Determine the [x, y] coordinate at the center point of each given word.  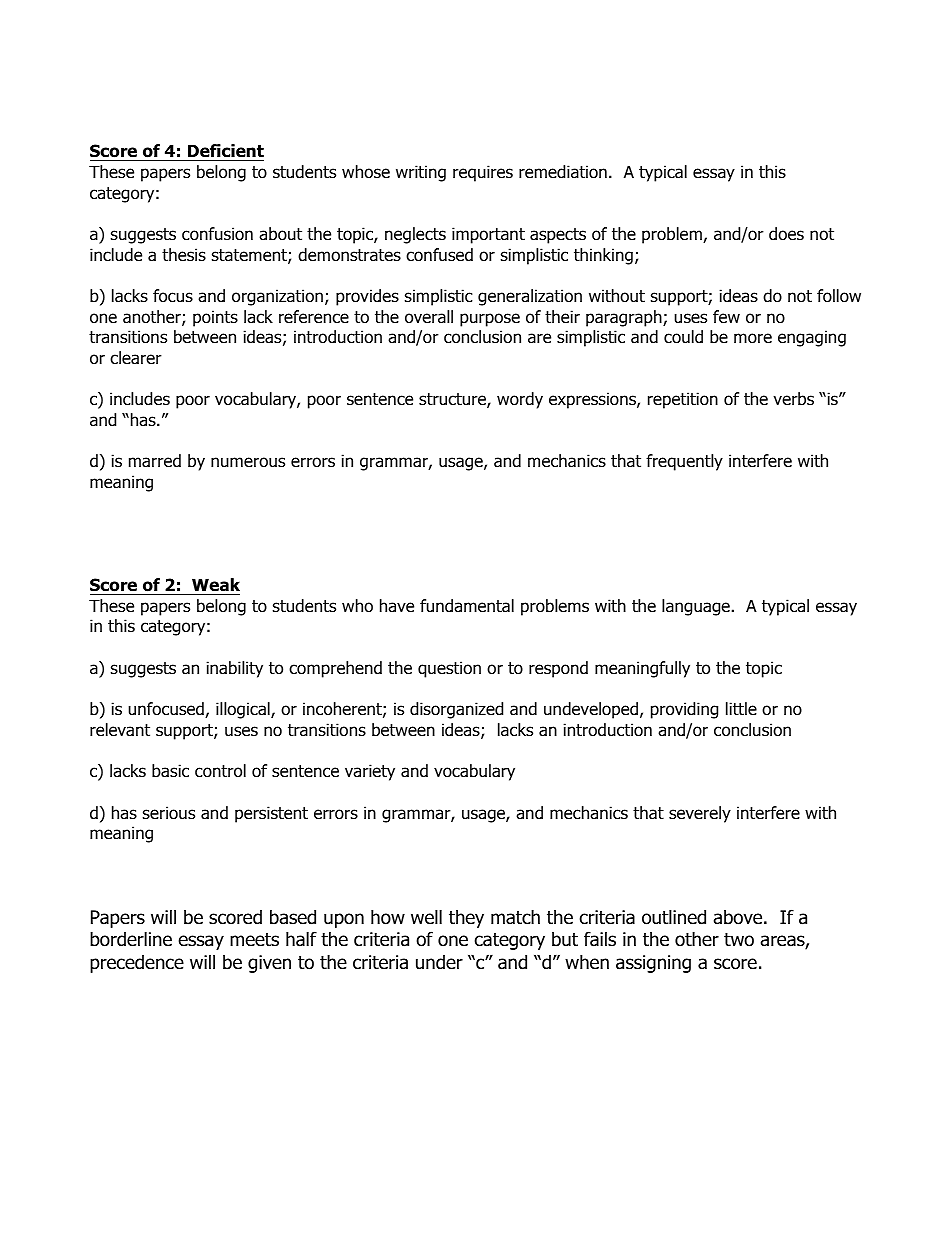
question [449, 669]
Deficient [226, 151]
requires [483, 173]
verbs [793, 399]
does [786, 234]
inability [234, 669]
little [741, 709]
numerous [248, 462]
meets [254, 940]
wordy [520, 400]
